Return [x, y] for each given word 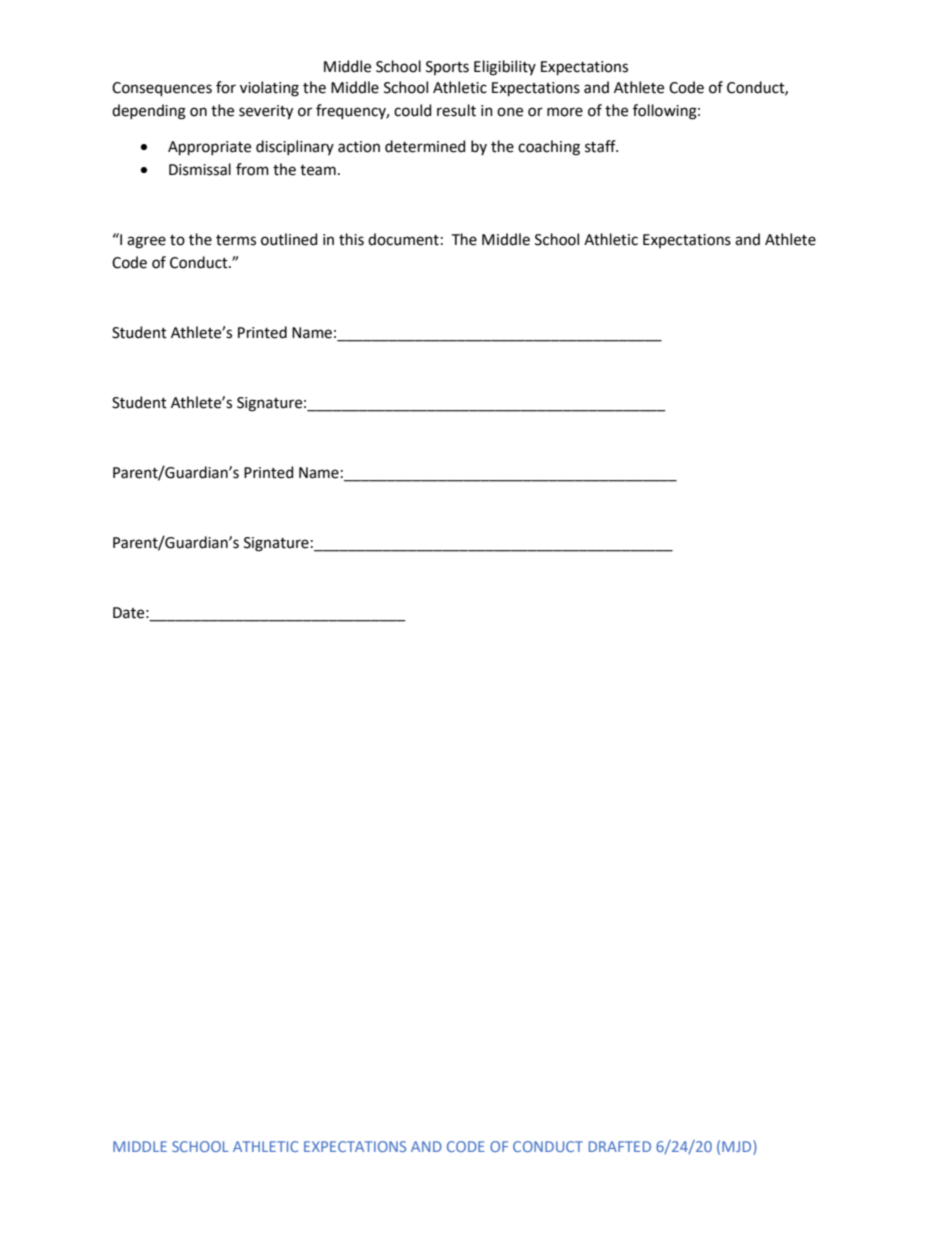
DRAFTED [620, 1146]
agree [146, 242]
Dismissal [200, 169]
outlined [289, 239]
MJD [738, 1146]
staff [601, 146]
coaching [549, 148]
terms [236, 240]
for [226, 87]
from [252, 169]
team [318, 170]
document [403, 239]
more [565, 112]
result [456, 110]
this [351, 239]
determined [425, 146]
